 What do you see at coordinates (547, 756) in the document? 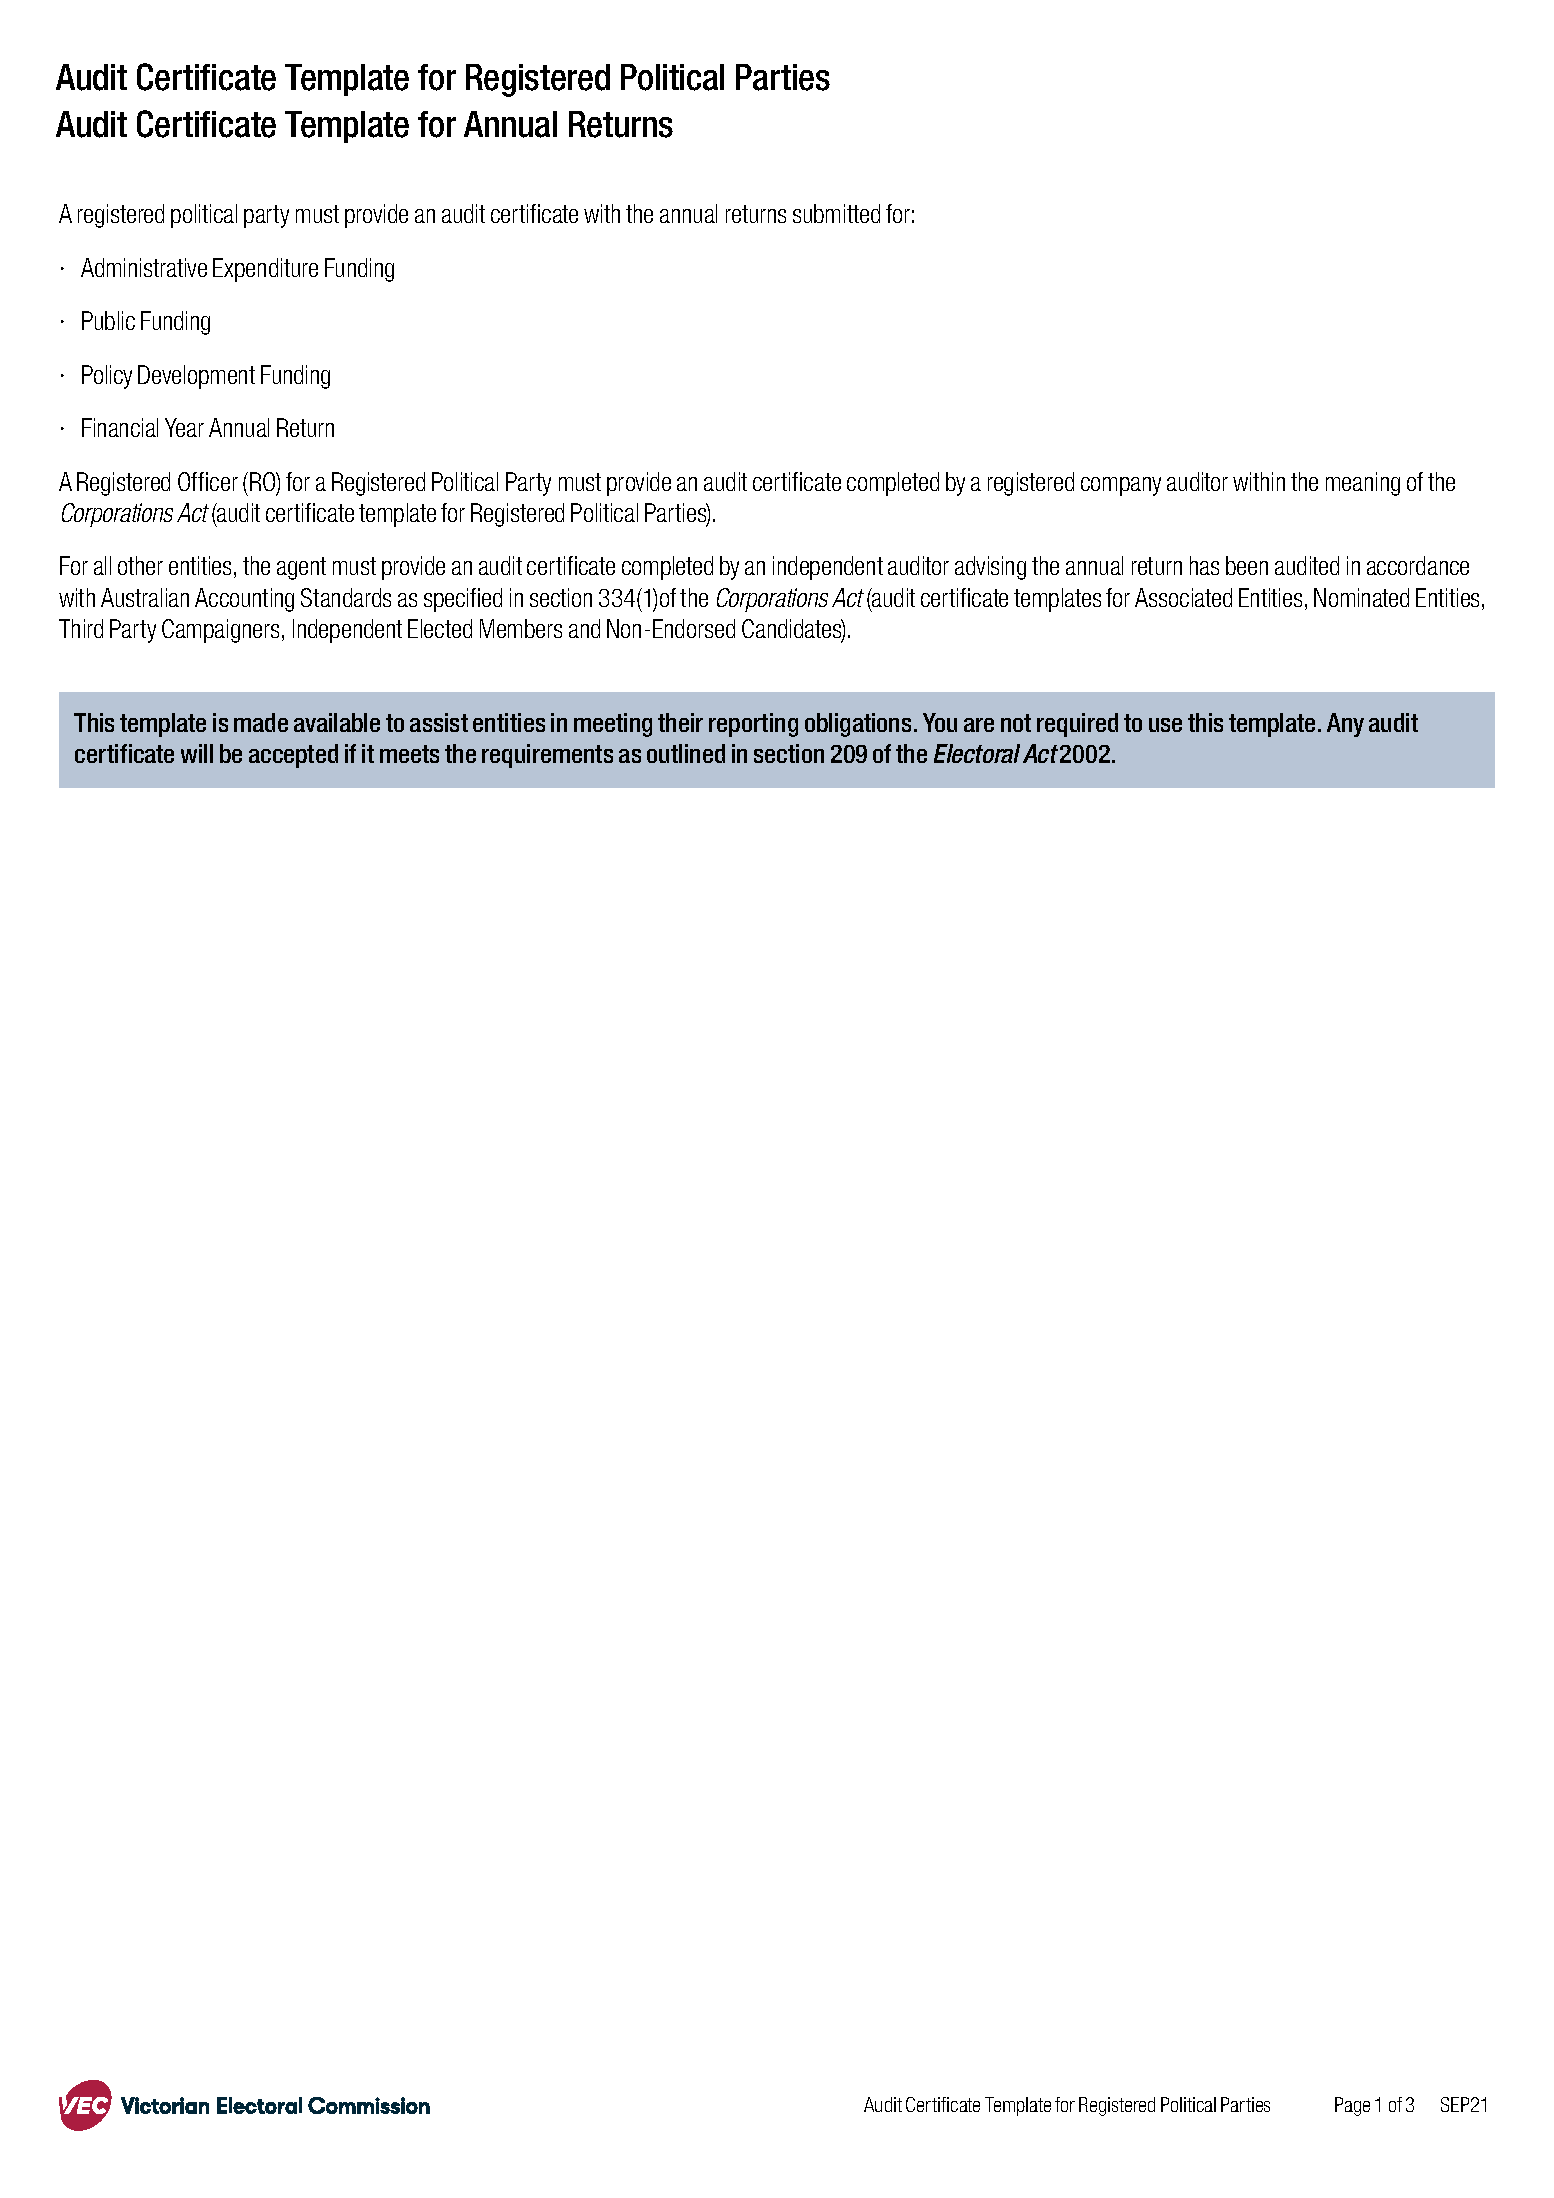
I see `requirements` at bounding box center [547, 756].
